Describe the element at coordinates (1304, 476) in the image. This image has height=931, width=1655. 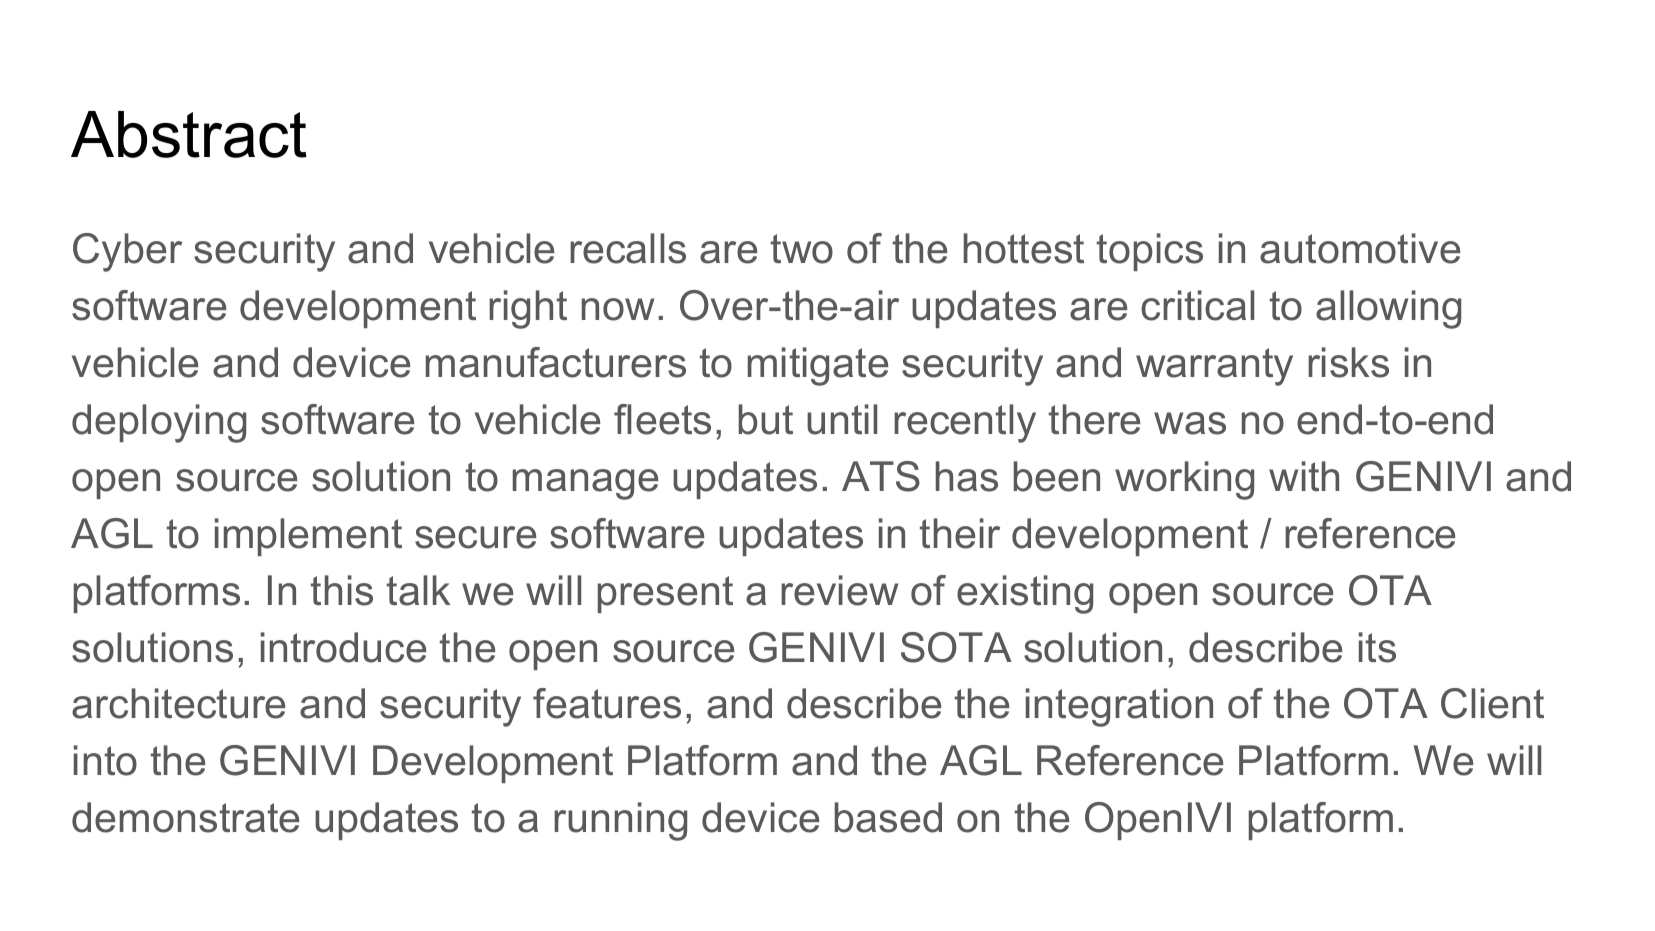
I see `with` at that location.
